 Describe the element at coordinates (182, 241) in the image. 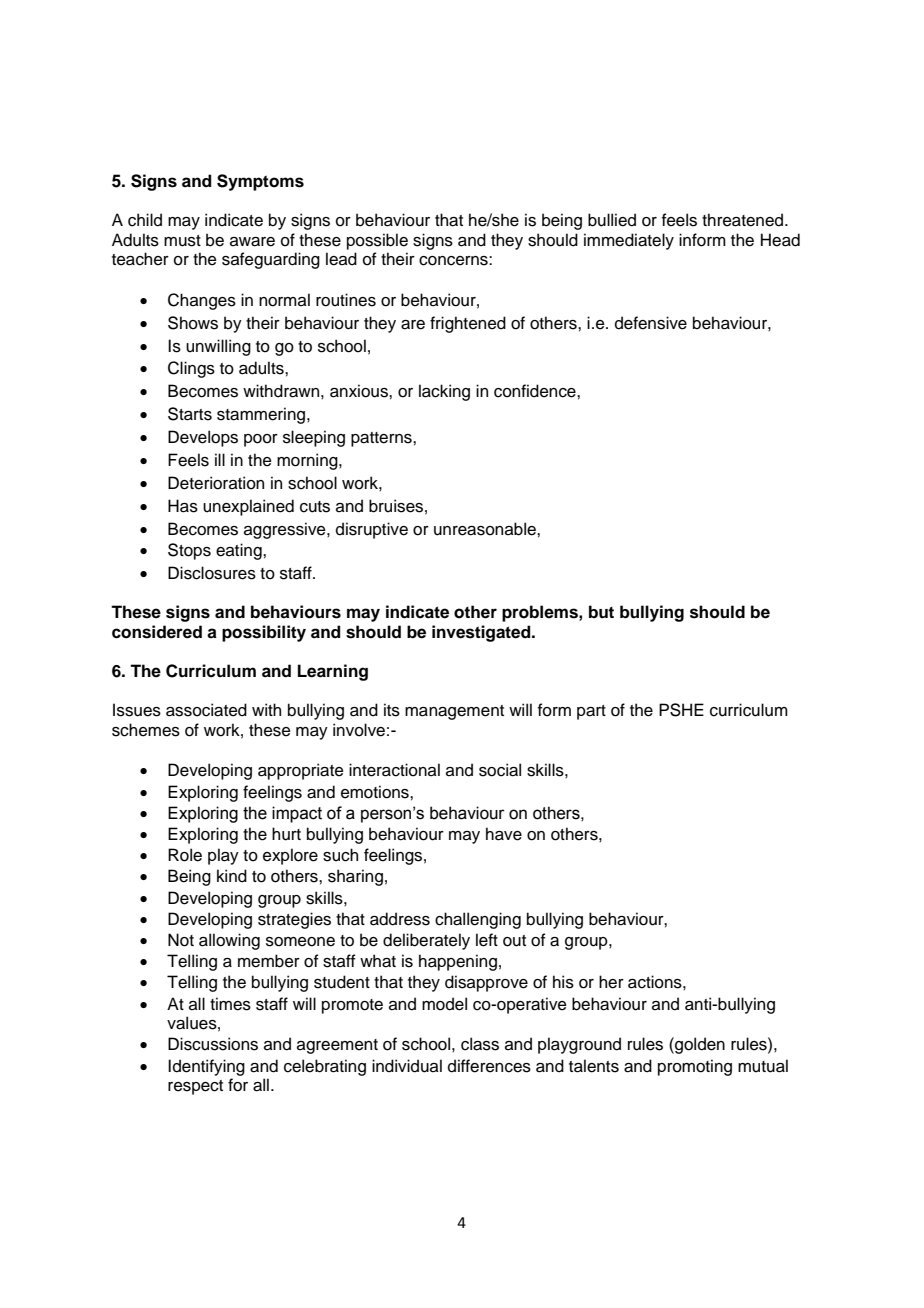

I see `must` at that location.
